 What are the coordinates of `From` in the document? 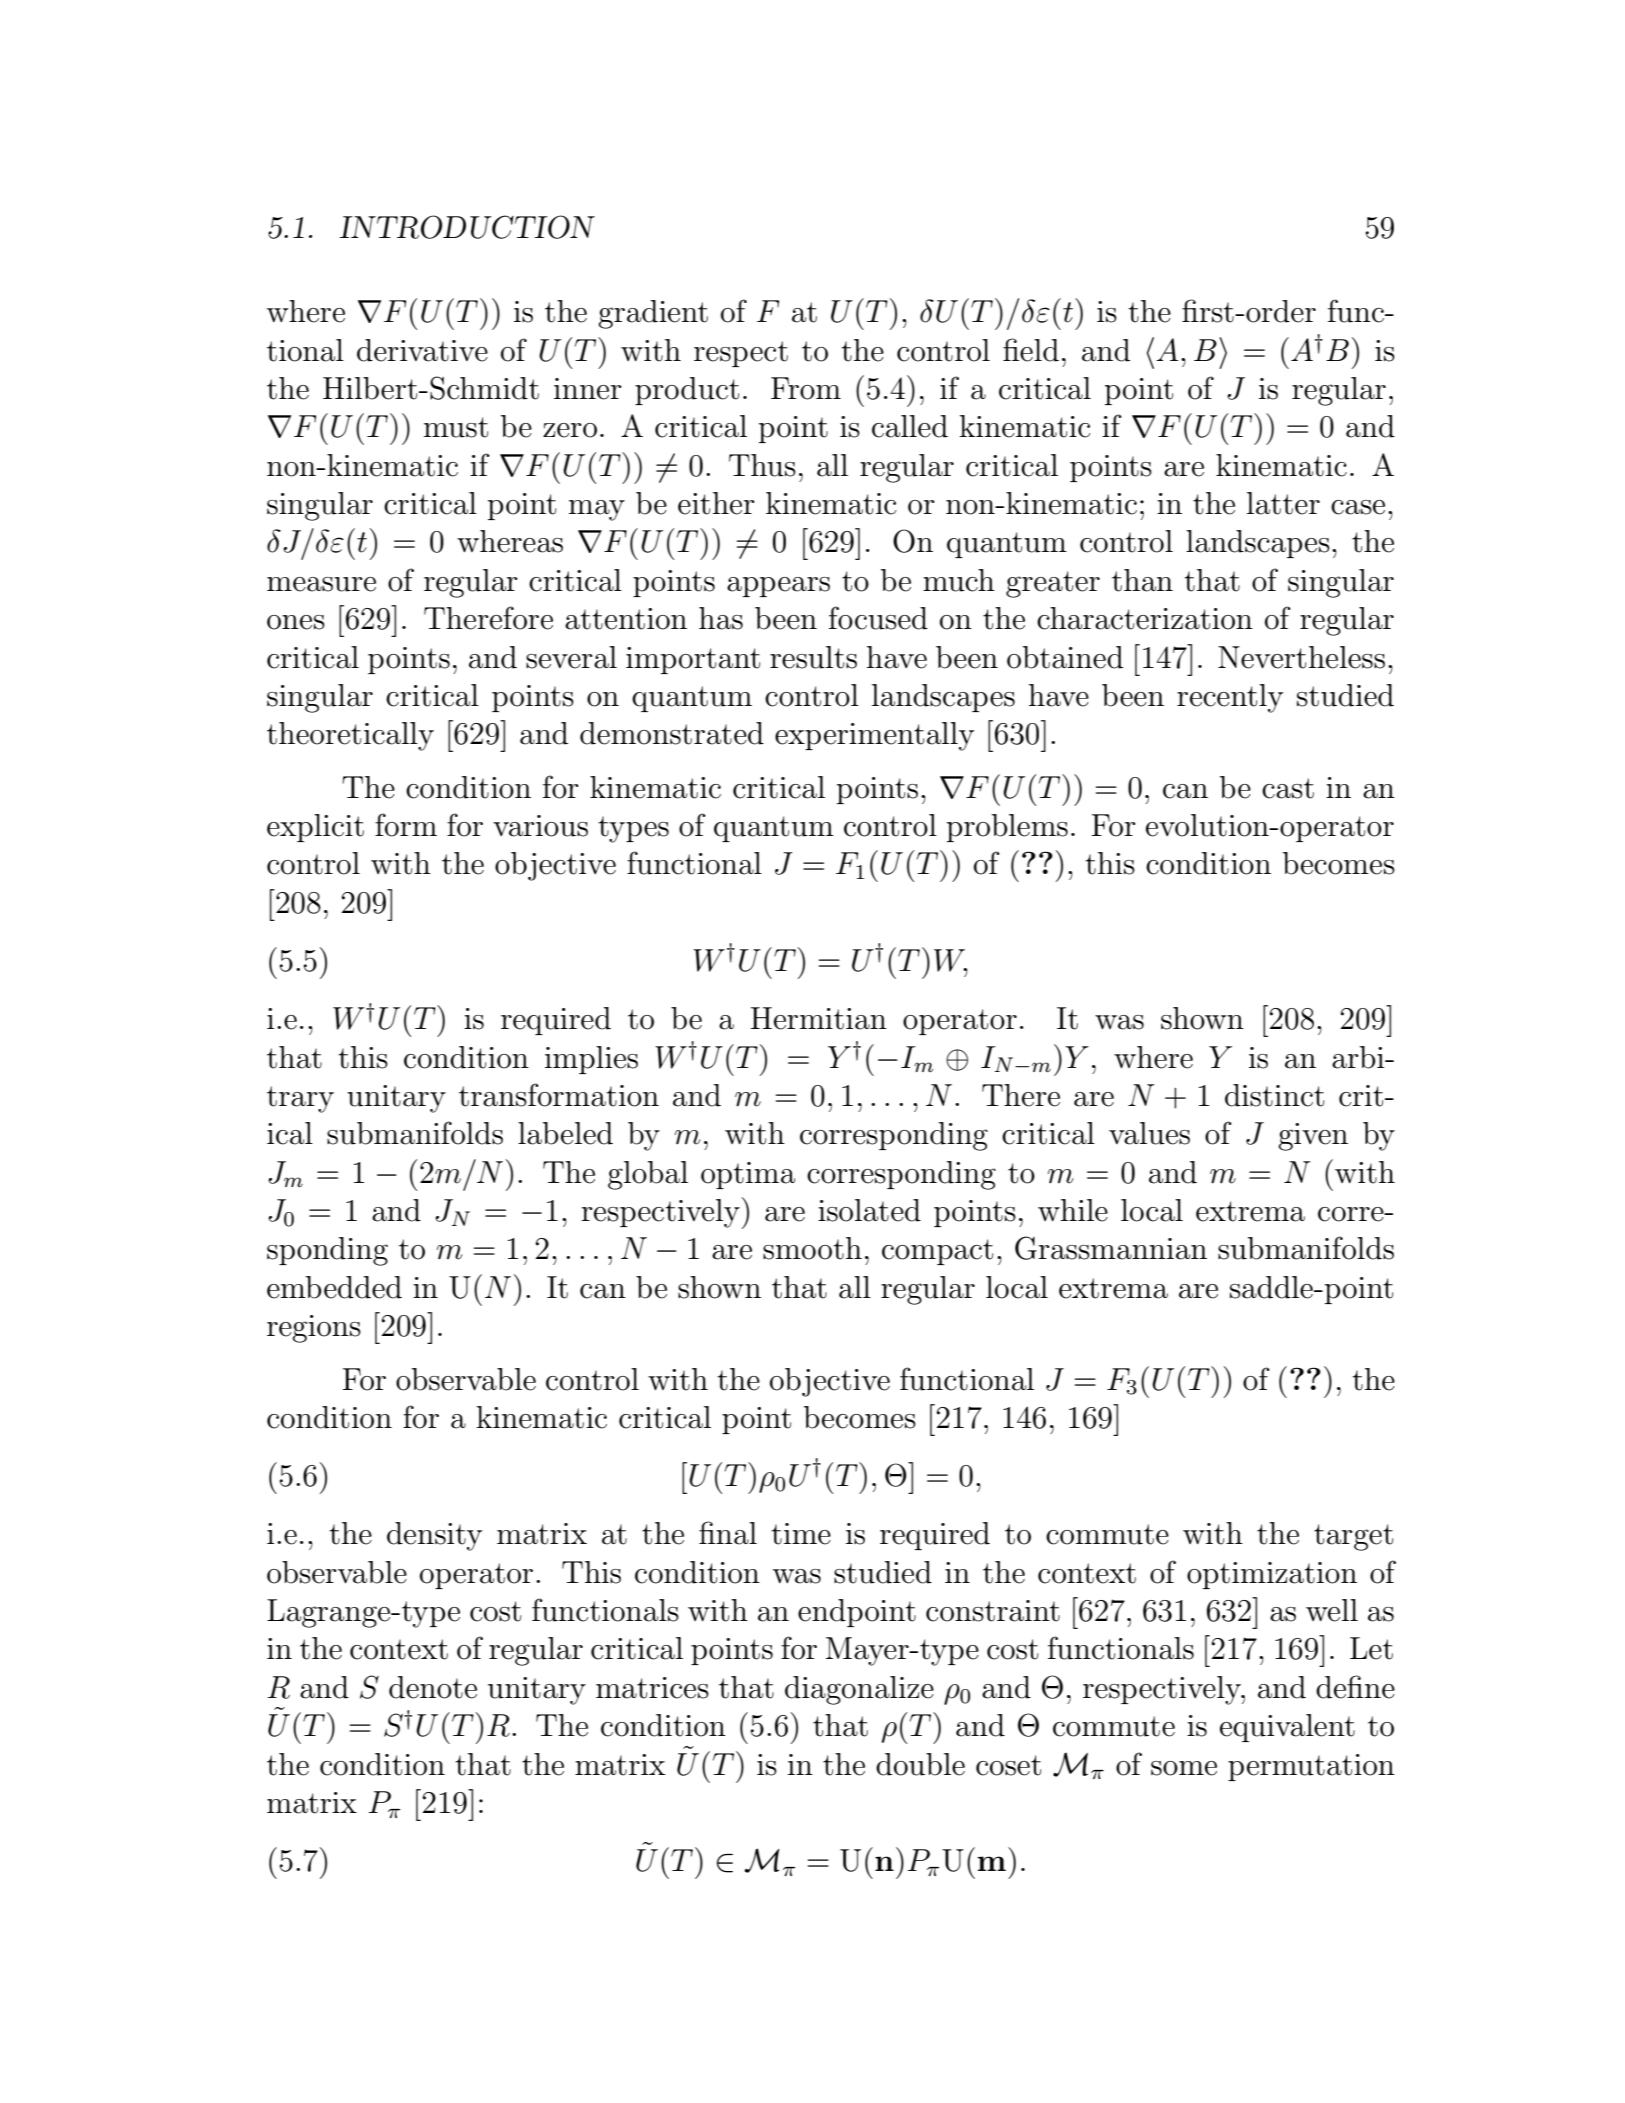 It's located at (806, 388).
